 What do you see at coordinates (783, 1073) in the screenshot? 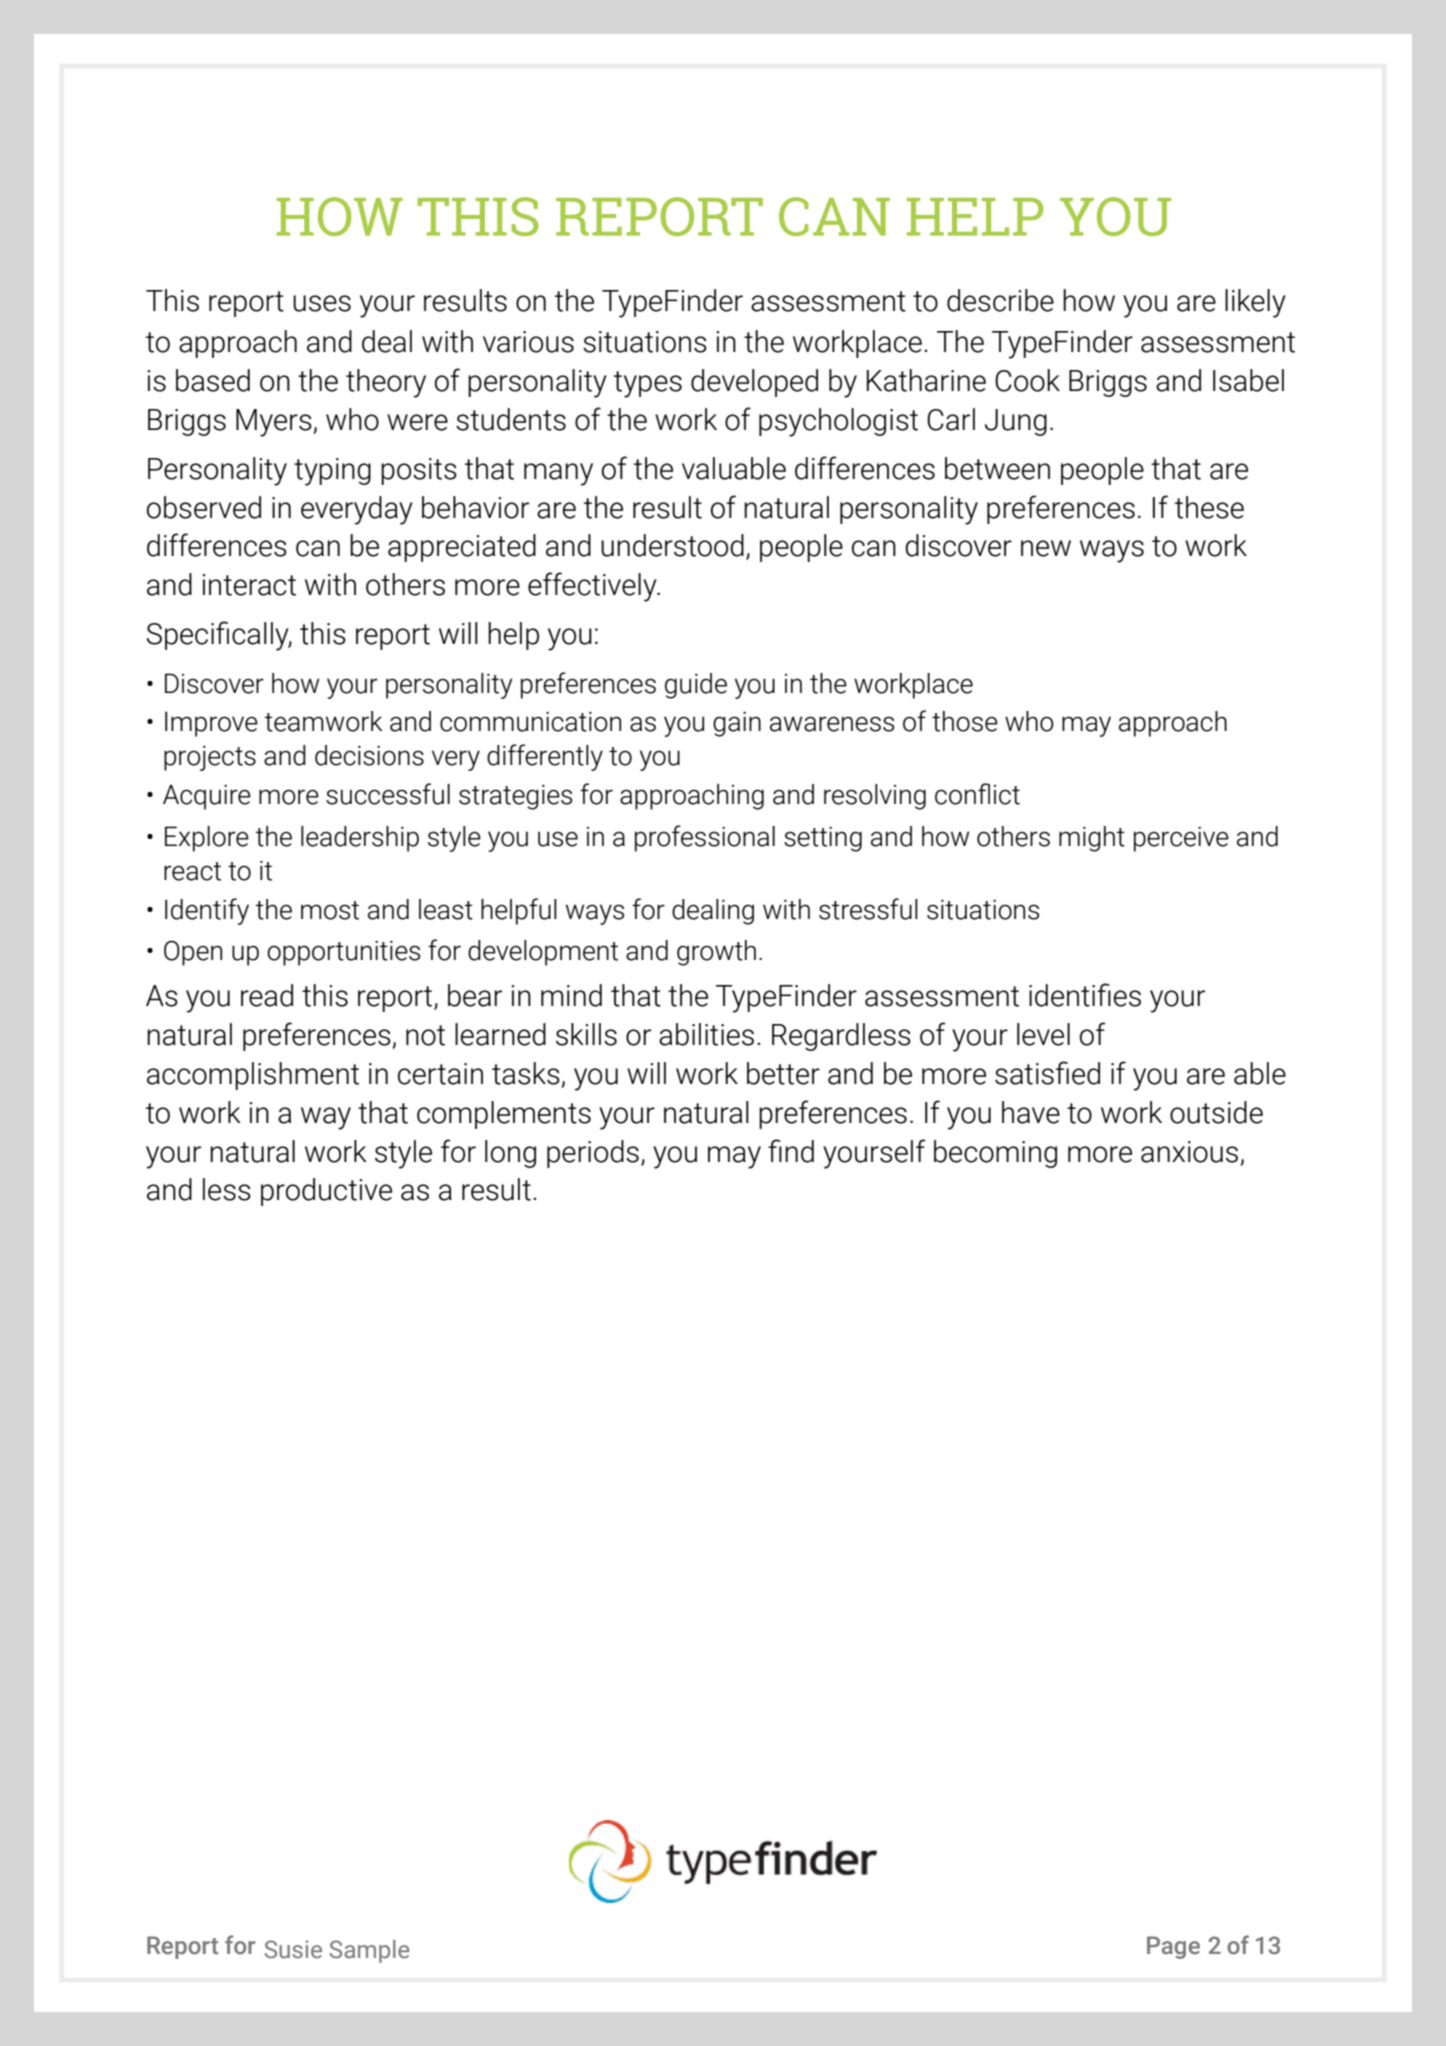
I see `better` at bounding box center [783, 1073].
